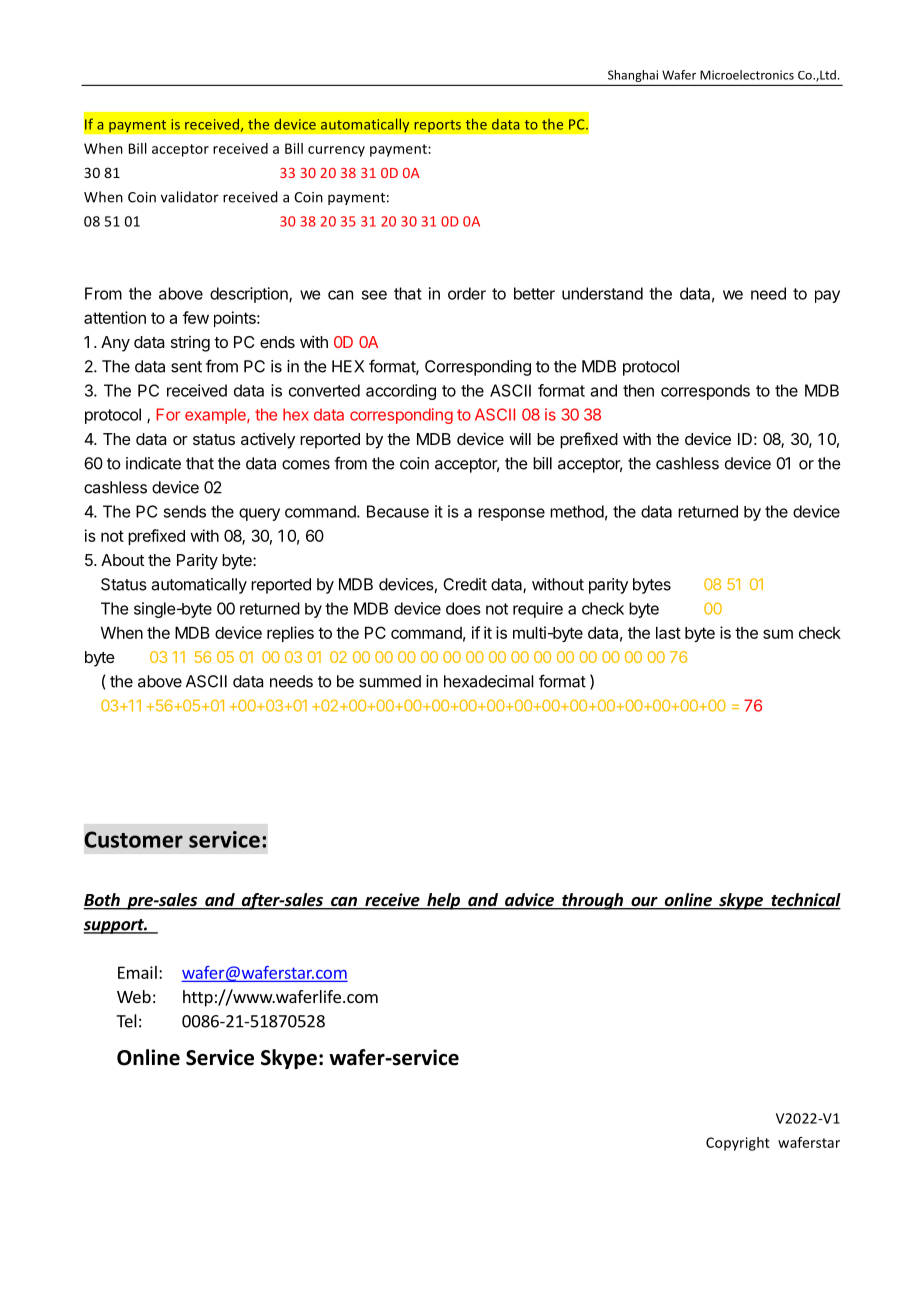  Describe the element at coordinates (644, 903) in the screenshot. I see `our` at that location.
